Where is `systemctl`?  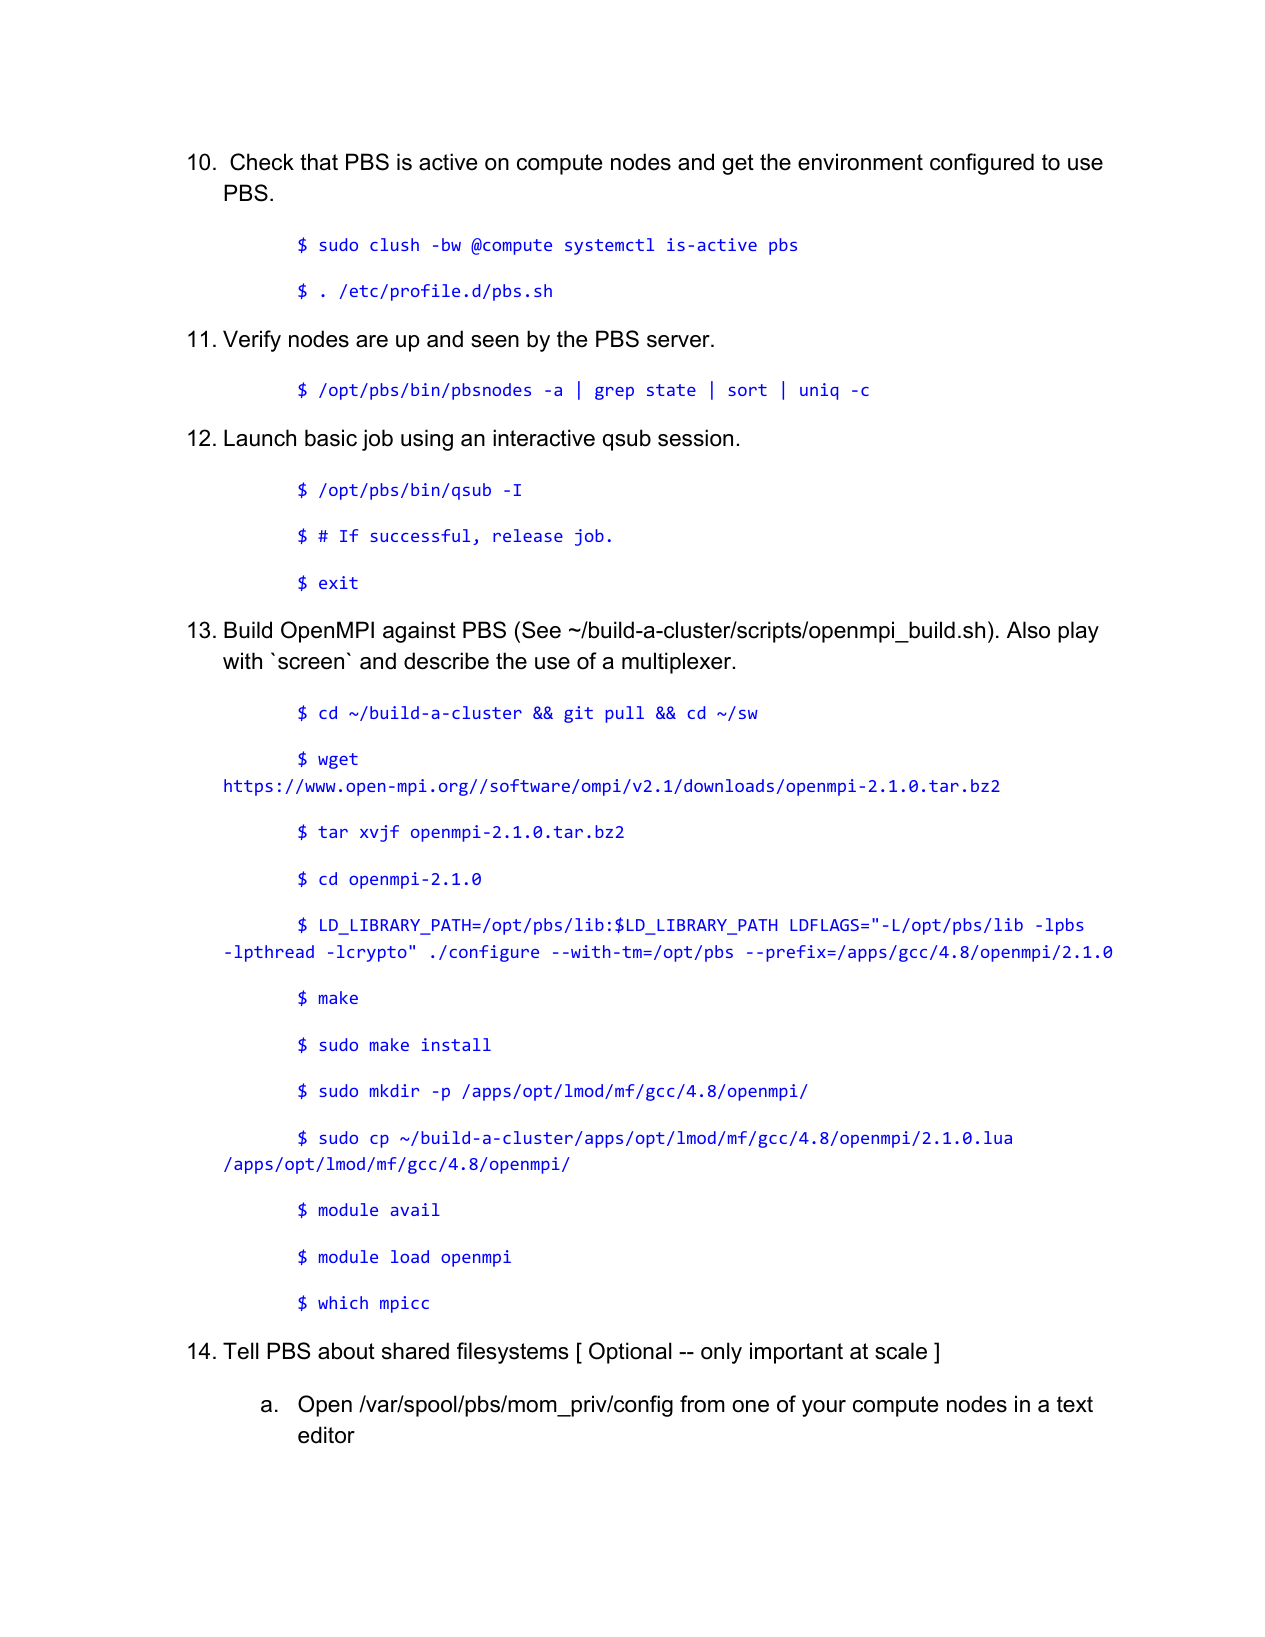
systemctl is located at coordinates (609, 246).
